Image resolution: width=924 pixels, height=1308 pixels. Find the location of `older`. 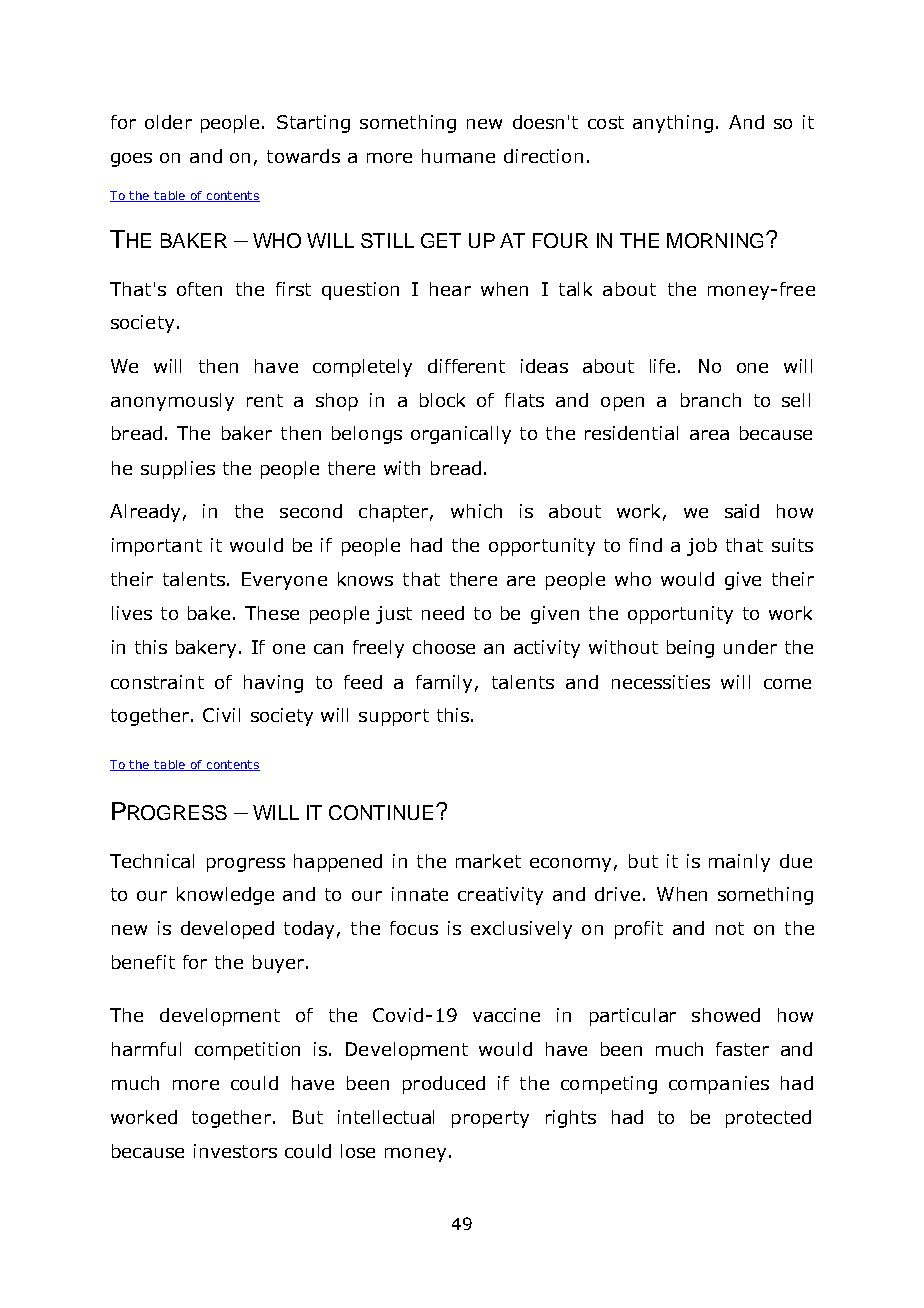

older is located at coordinates (168, 122).
